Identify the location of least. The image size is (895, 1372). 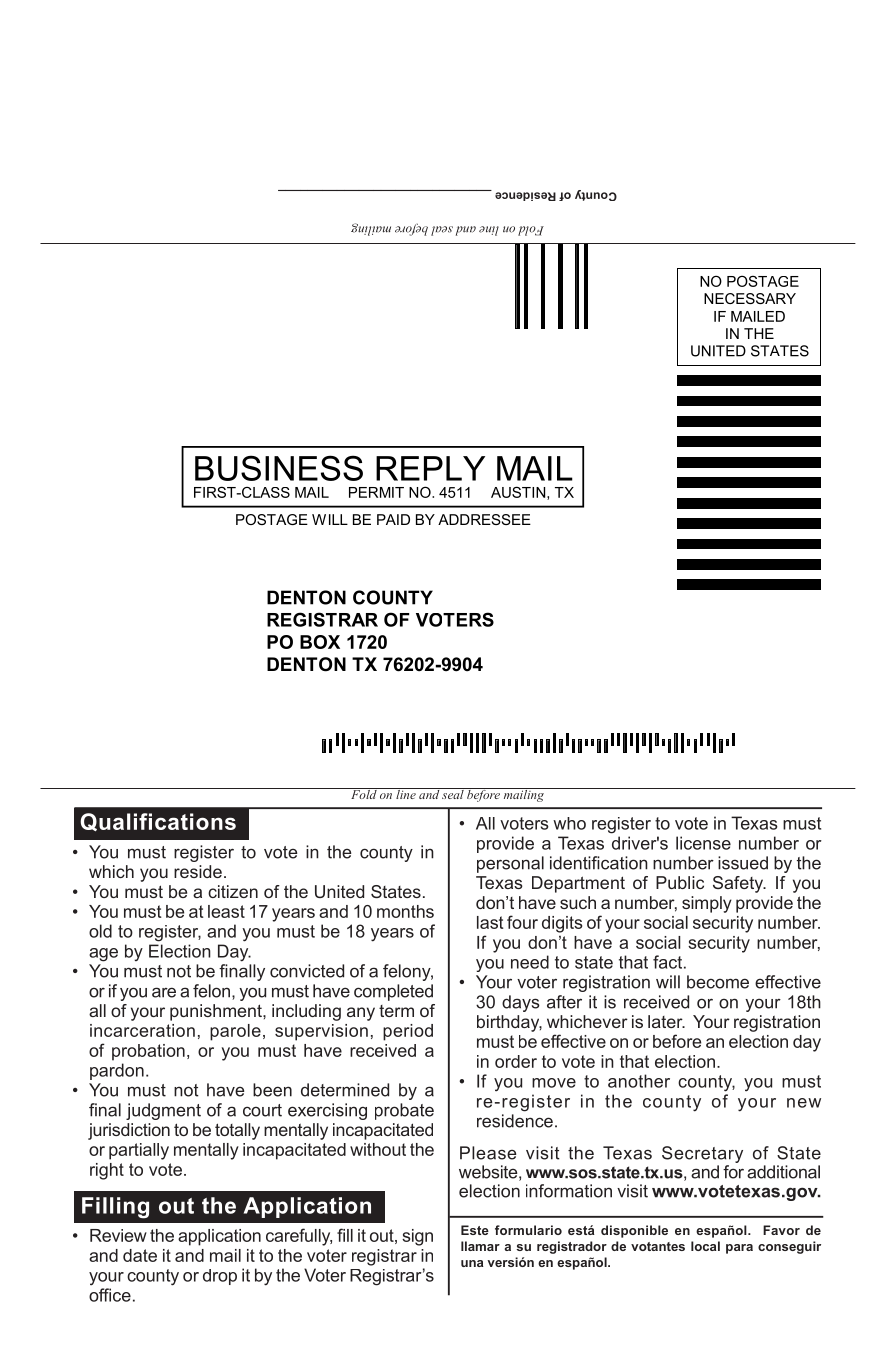
(226, 911).
